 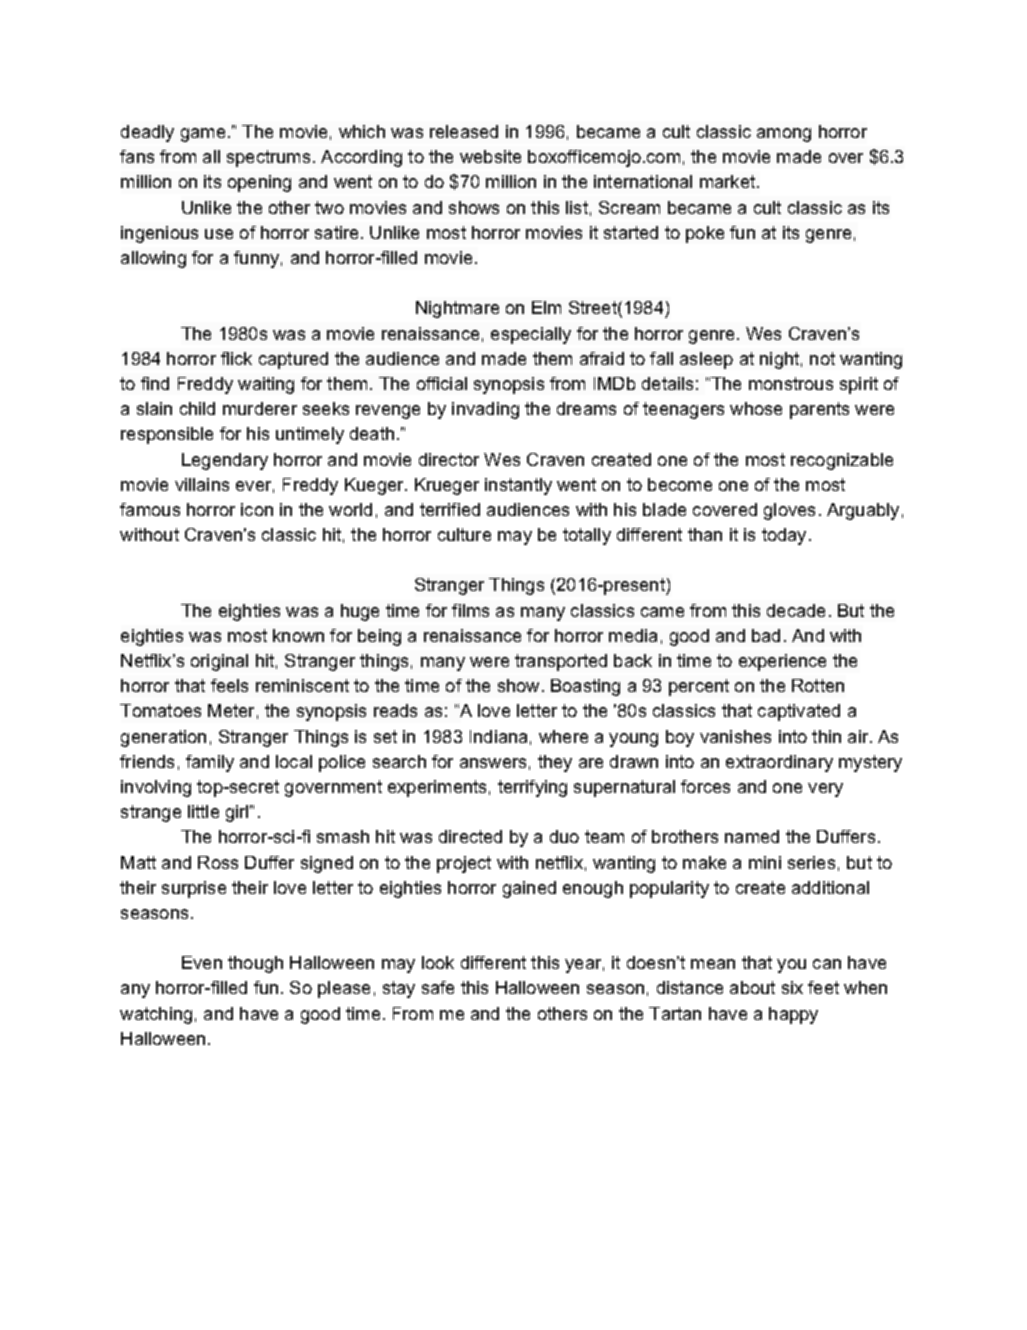 What do you see at coordinates (225, 461) in the screenshot?
I see `Legendary` at bounding box center [225, 461].
